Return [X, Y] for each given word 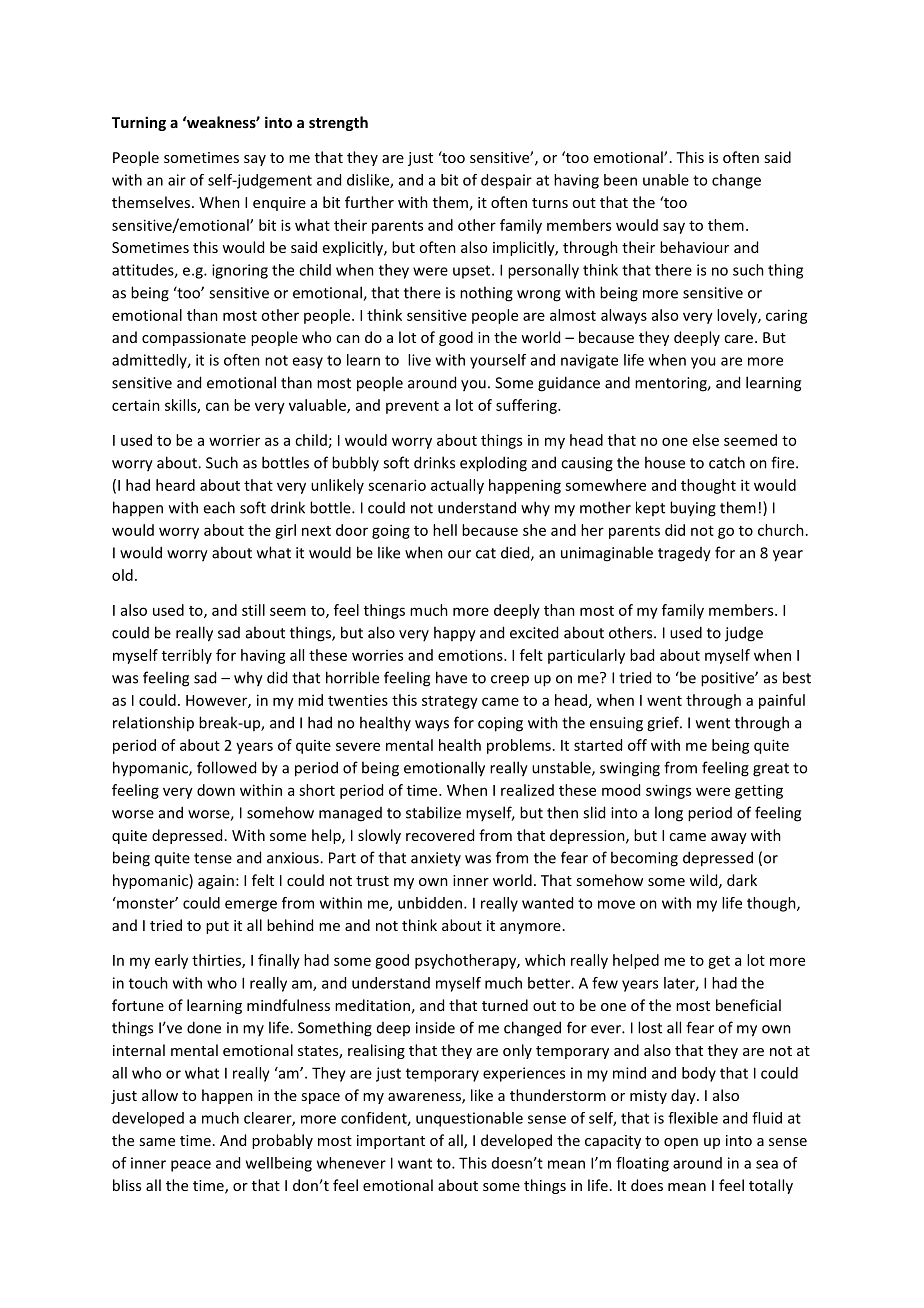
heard [175, 485]
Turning [139, 123]
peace [191, 1166]
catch [727, 462]
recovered [440, 835]
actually [457, 486]
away [729, 838]
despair [506, 181]
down [216, 790]
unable [666, 180]
